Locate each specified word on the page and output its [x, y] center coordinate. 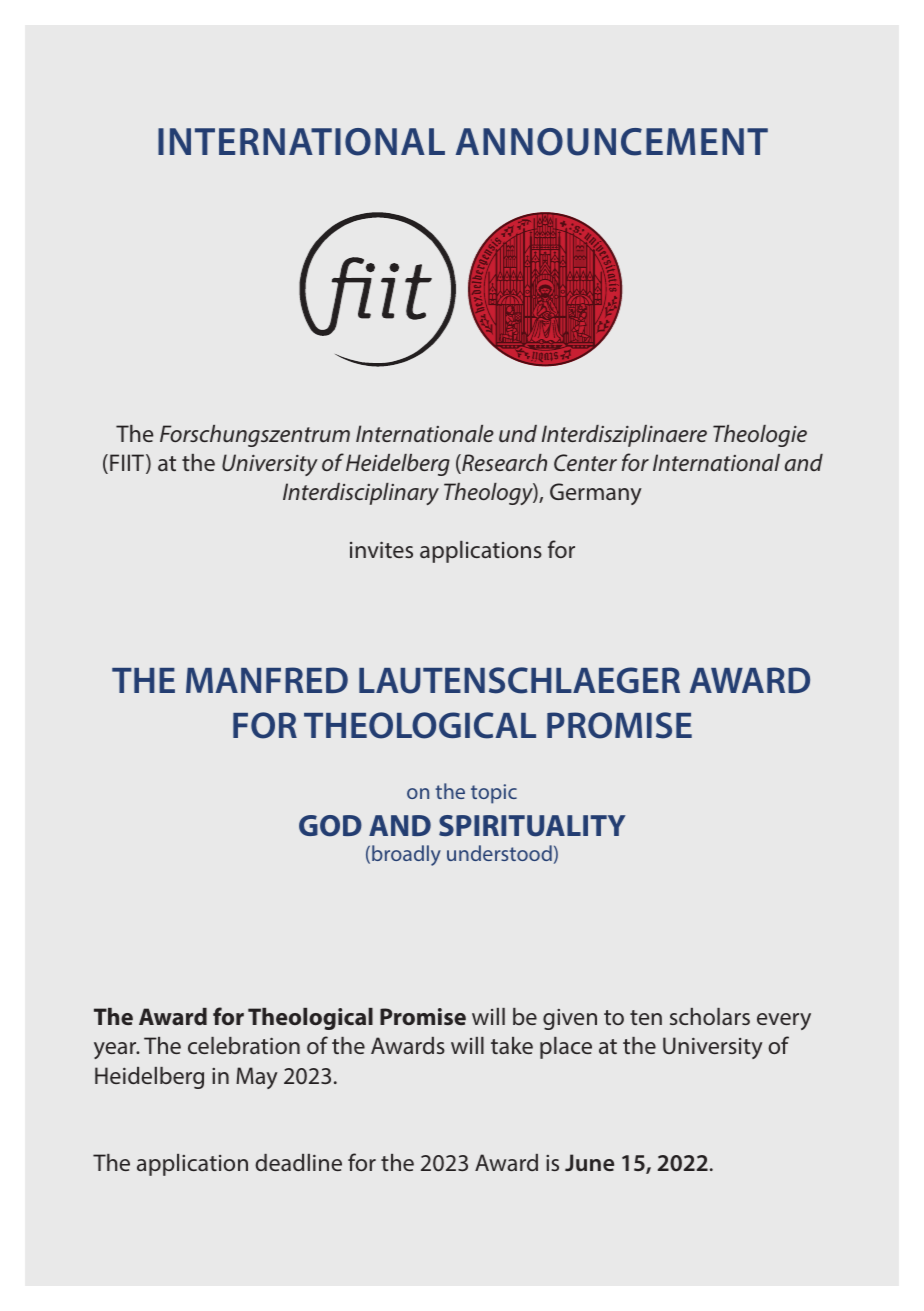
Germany [596, 494]
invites [381, 549]
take [512, 1045]
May [257, 1078]
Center [585, 462]
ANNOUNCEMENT [612, 142]
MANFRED [267, 680]
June [589, 1163]
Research [503, 464]
